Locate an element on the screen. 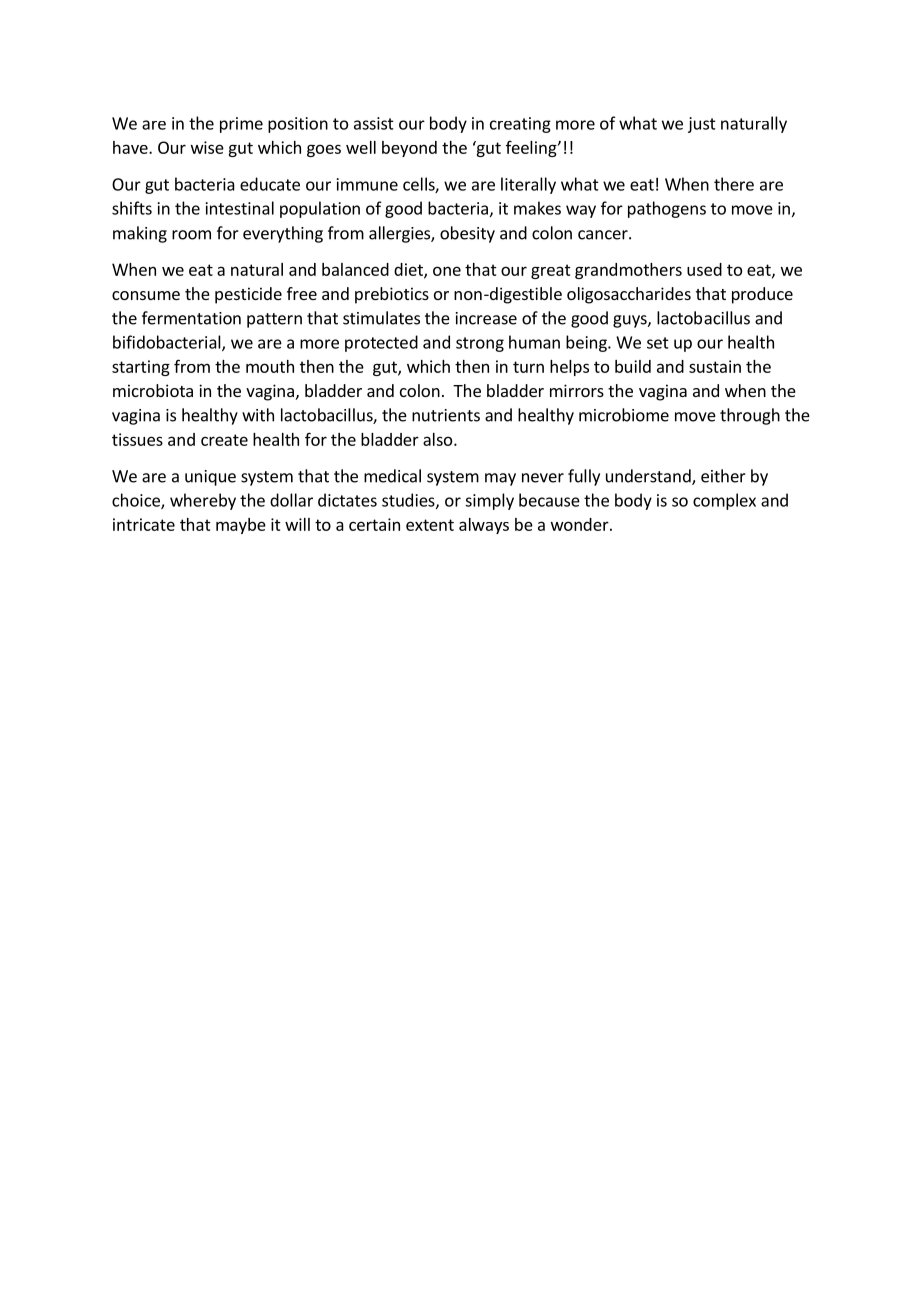  mouth is located at coordinates (270, 366).
